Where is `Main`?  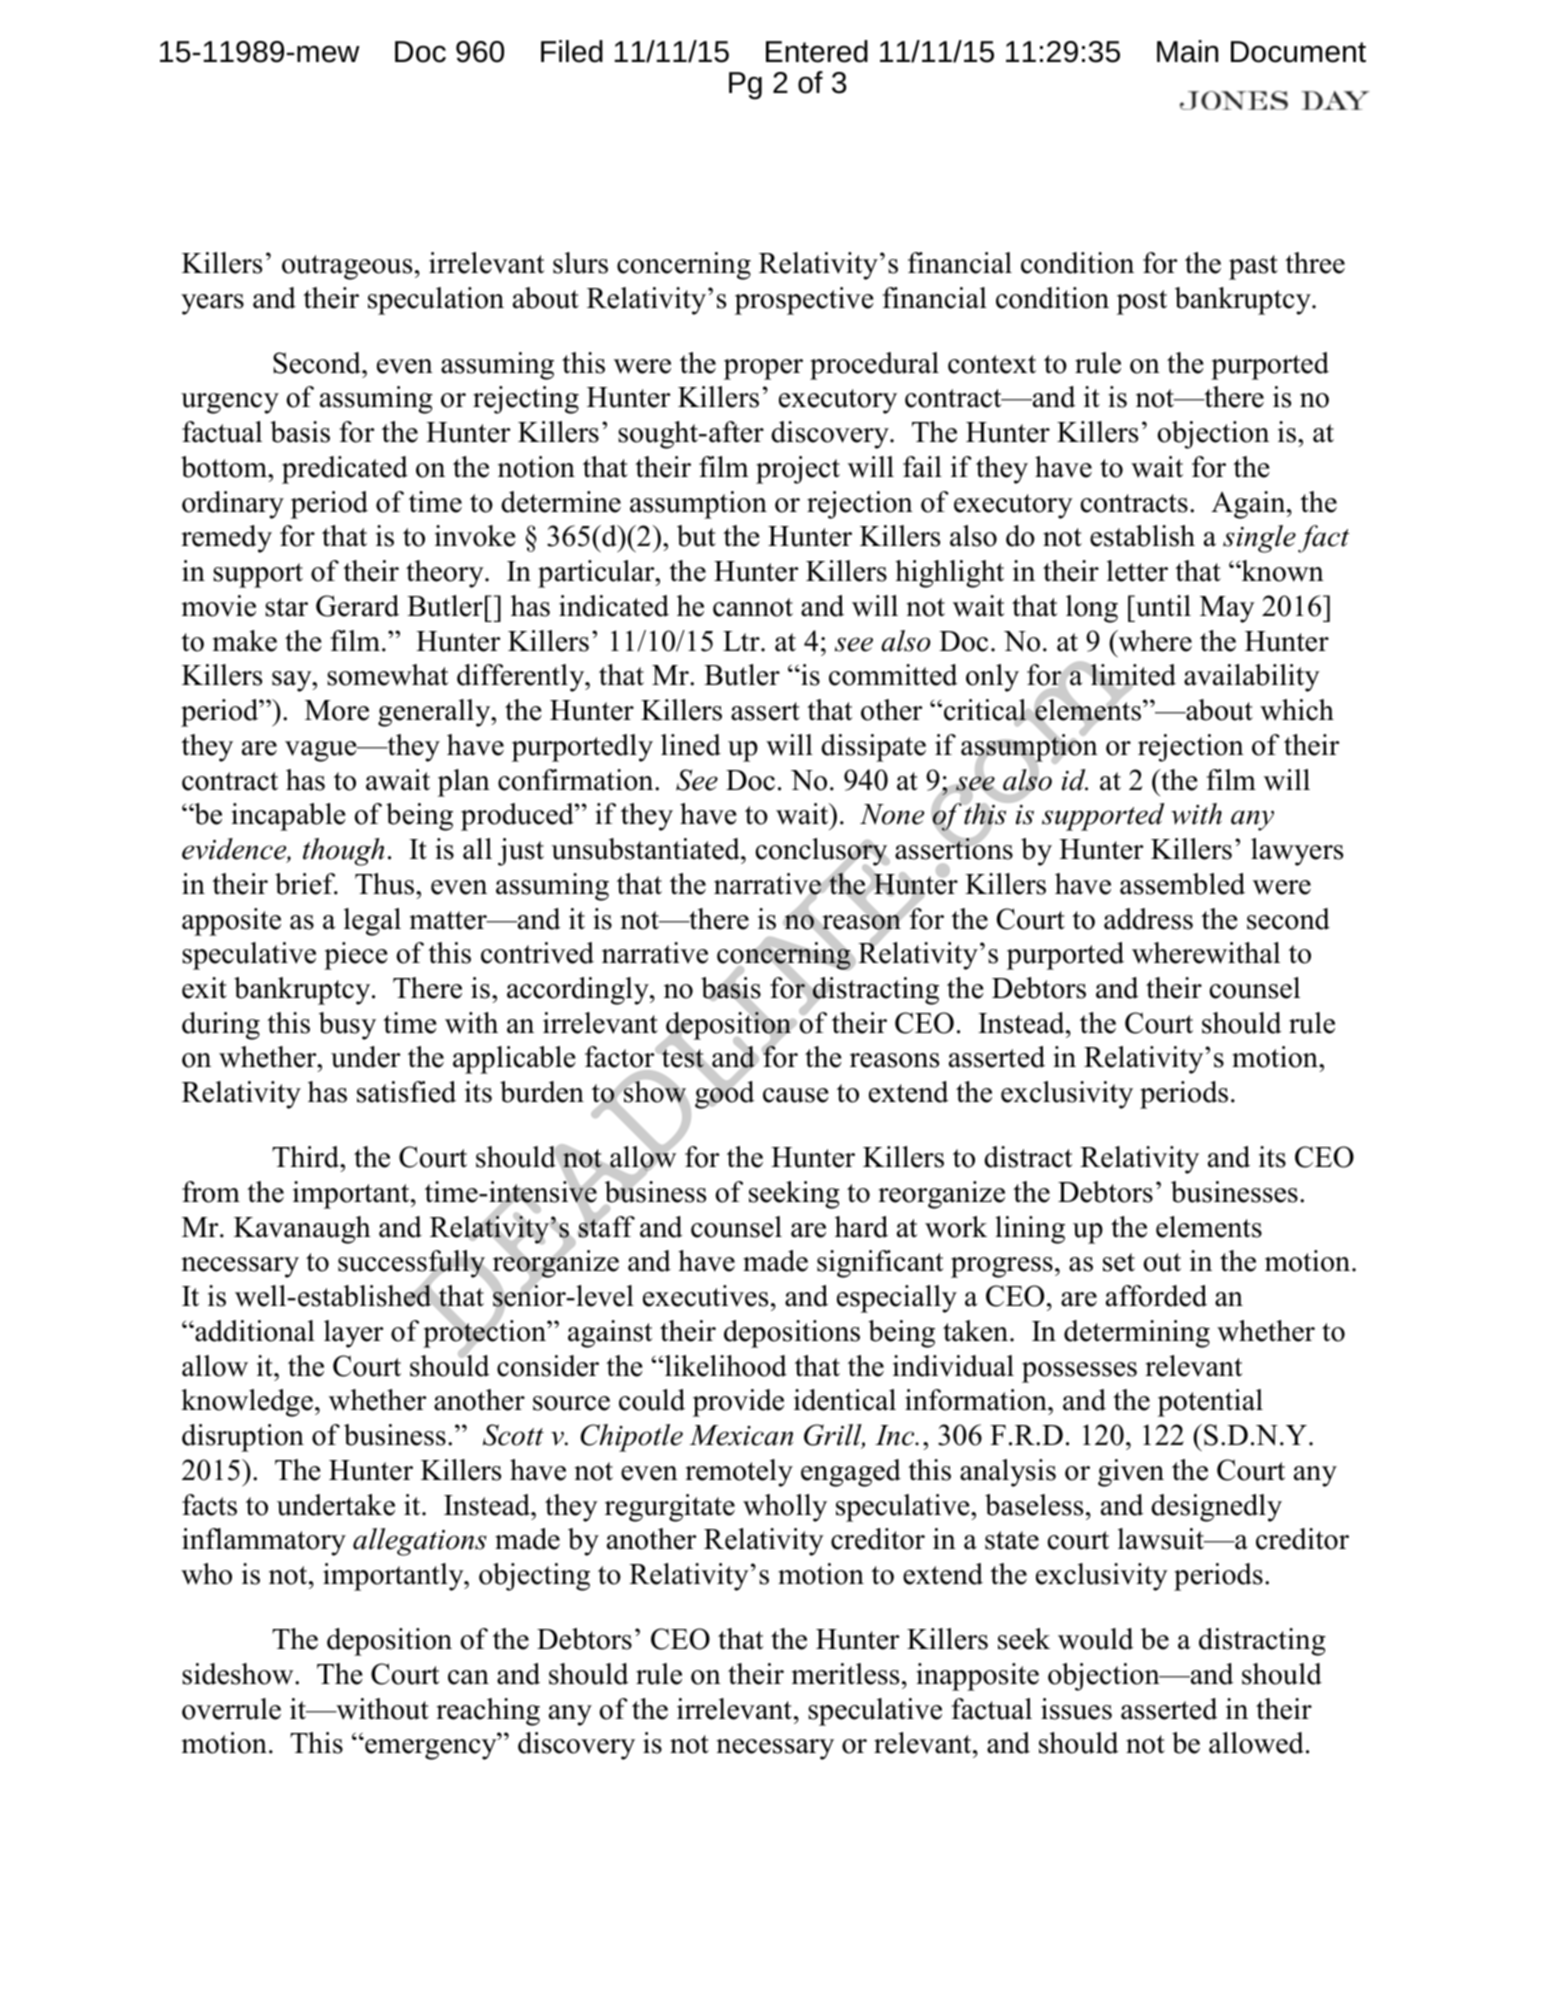
Main is located at coordinates (1187, 51).
